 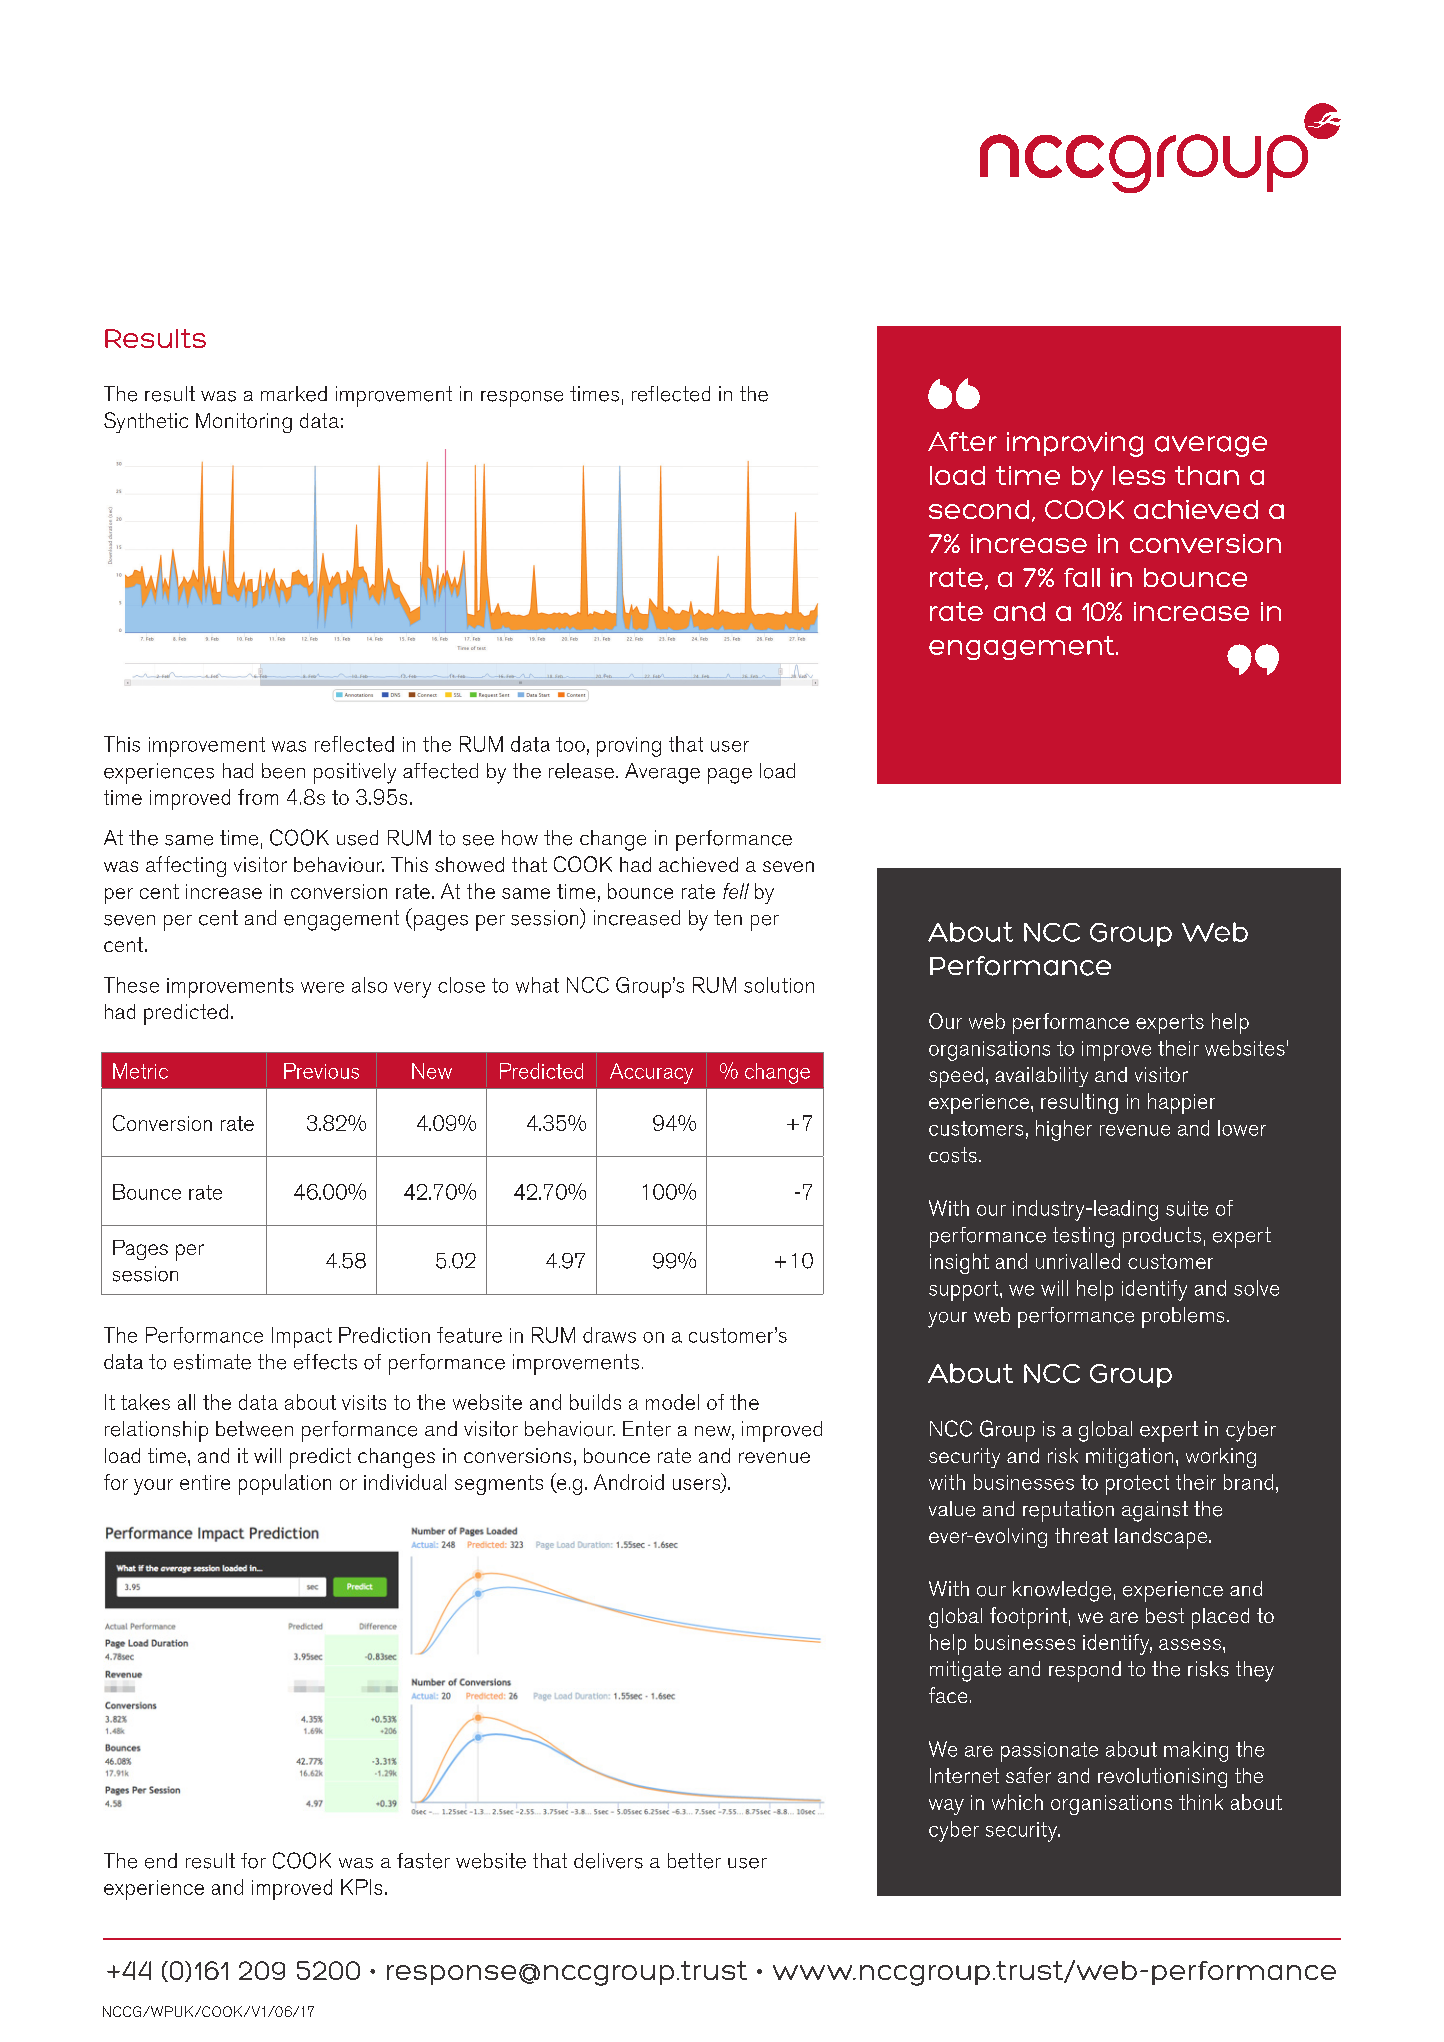 I want to click on Previous, so click(x=321, y=1071).
